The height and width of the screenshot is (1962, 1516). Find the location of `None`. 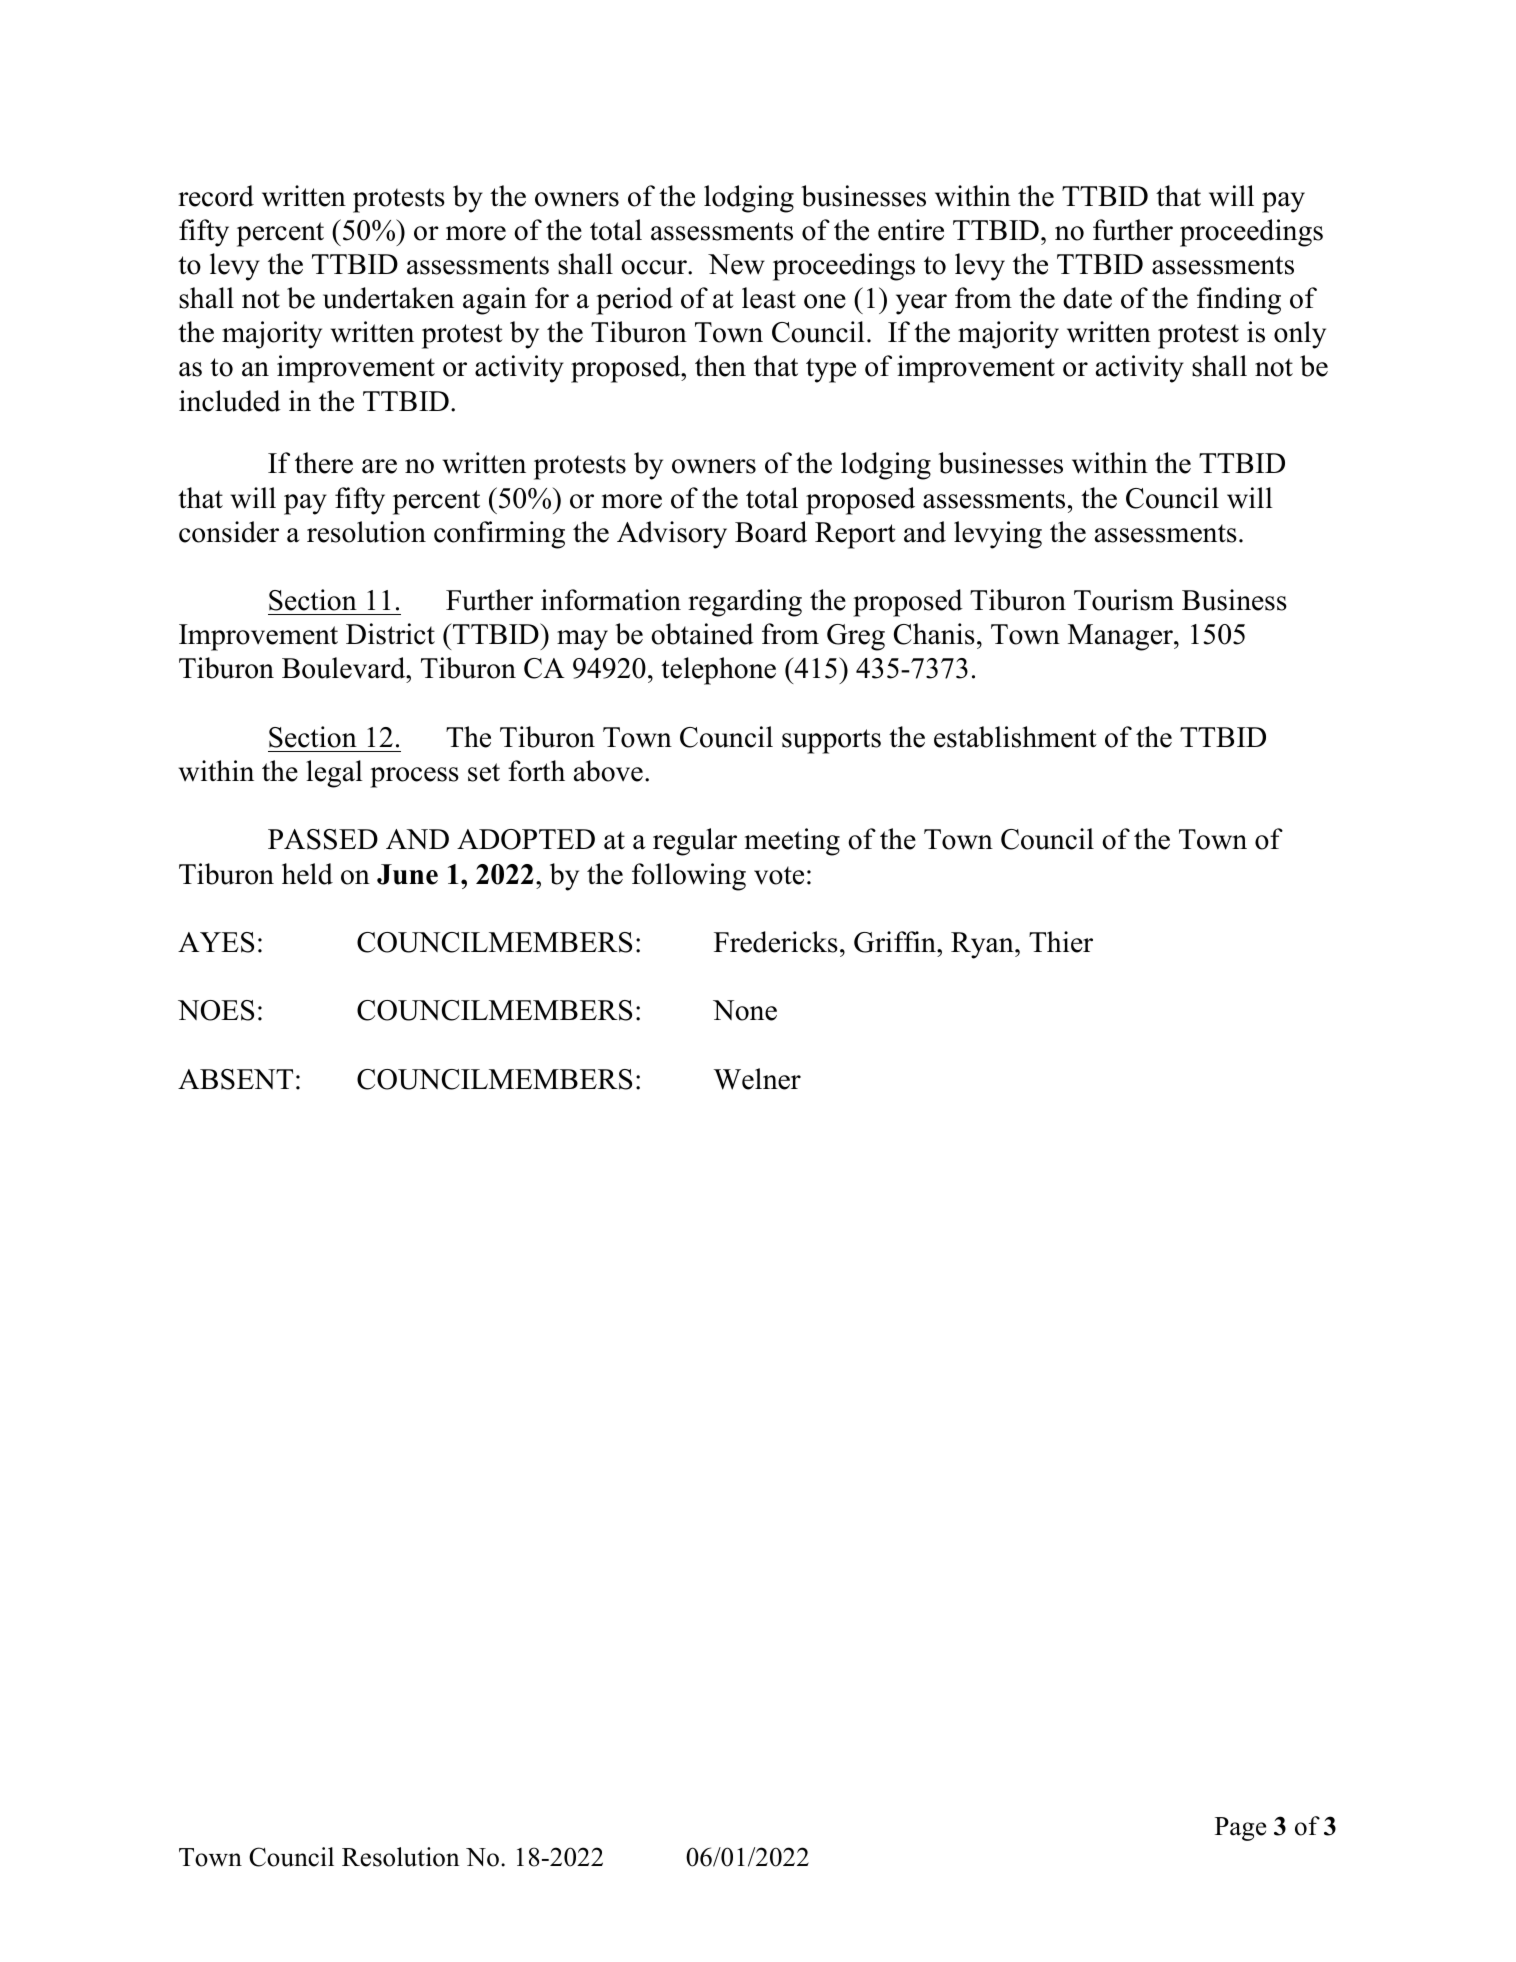

None is located at coordinates (745, 1010).
